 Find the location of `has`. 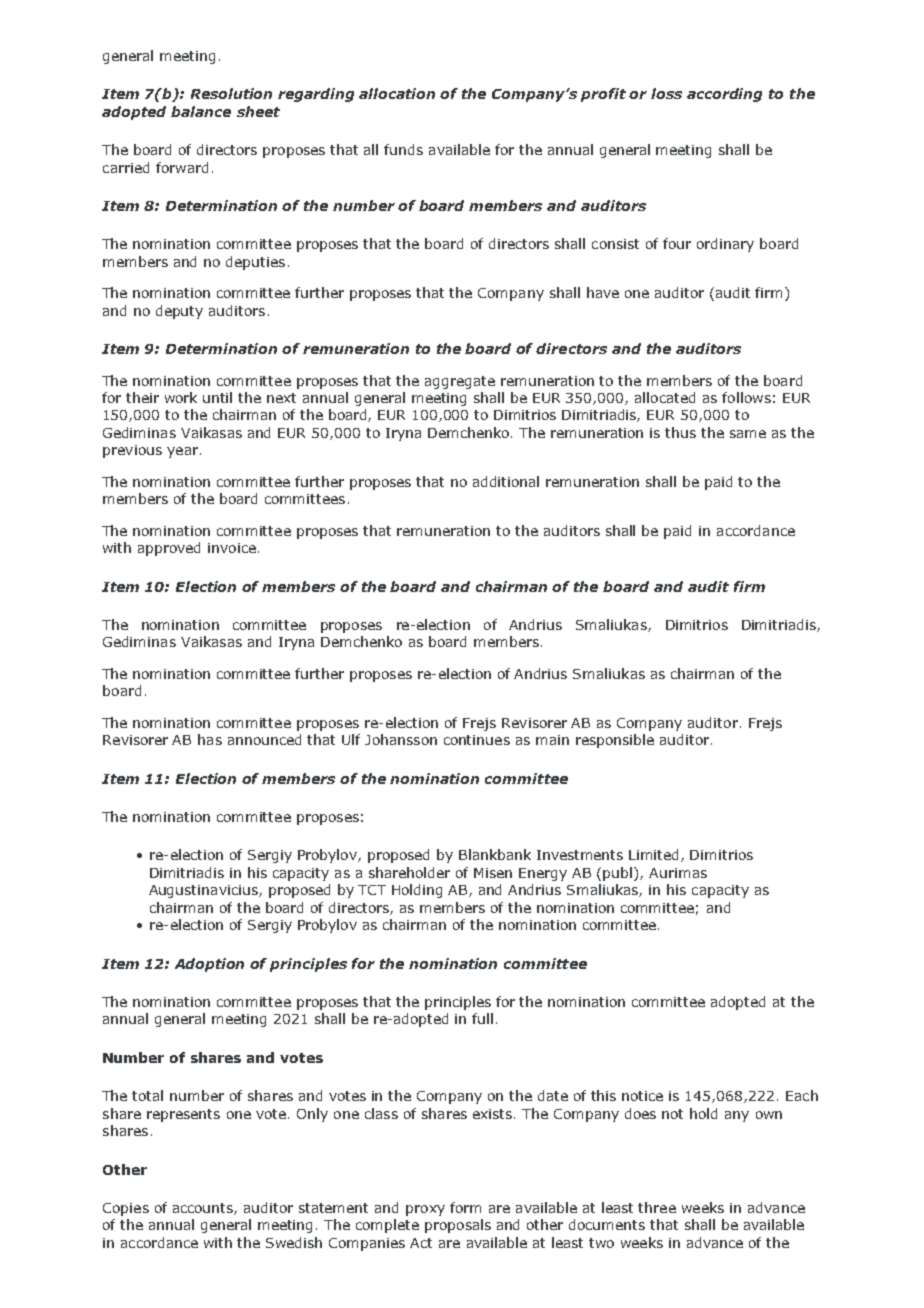

has is located at coordinates (210, 739).
